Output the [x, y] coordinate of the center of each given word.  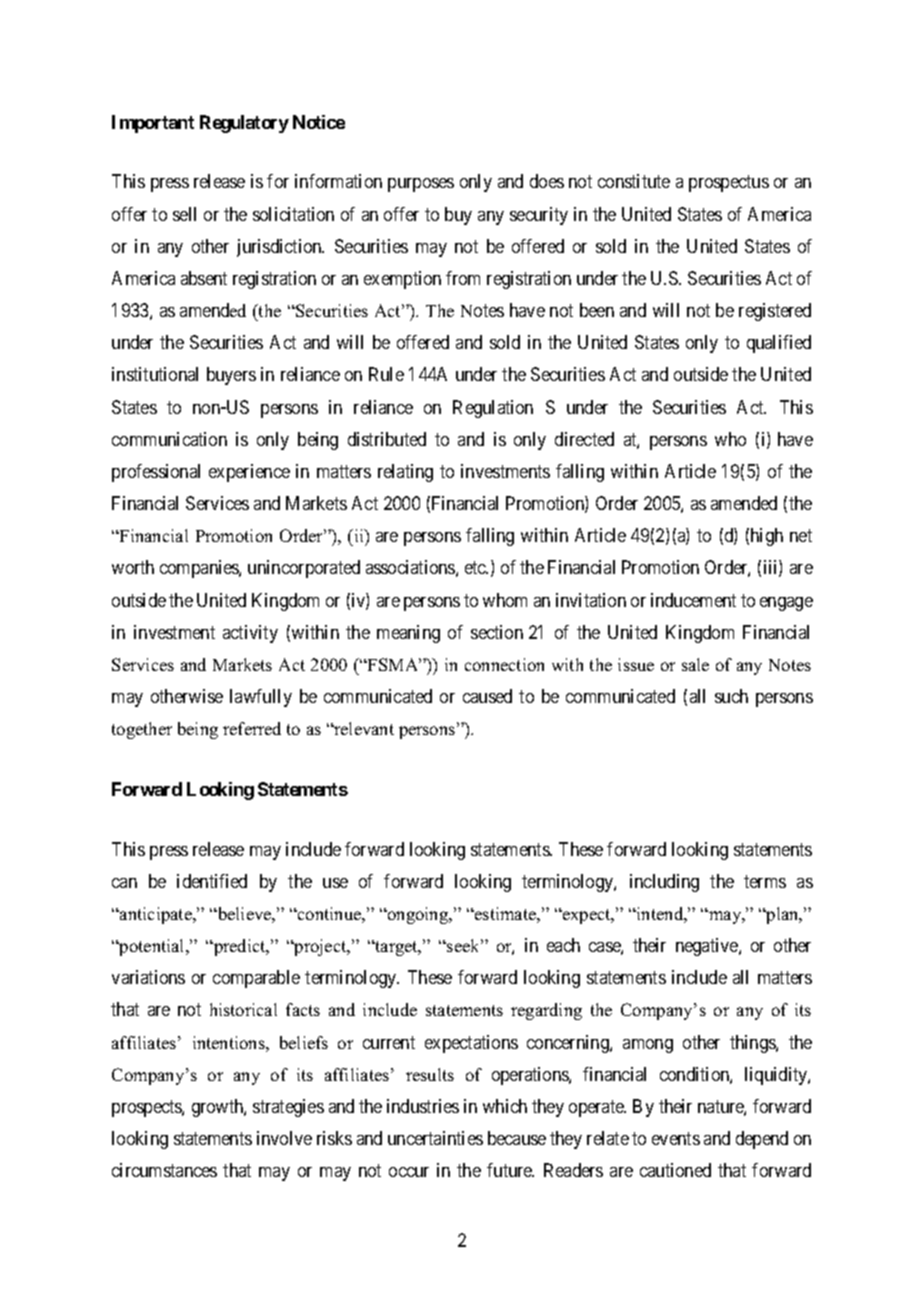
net [801, 536]
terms [765, 881]
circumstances [164, 1170]
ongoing [418, 915]
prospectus [729, 184]
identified [212, 881]
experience [249, 473]
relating [405, 473]
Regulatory [244, 124]
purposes [421, 185]
